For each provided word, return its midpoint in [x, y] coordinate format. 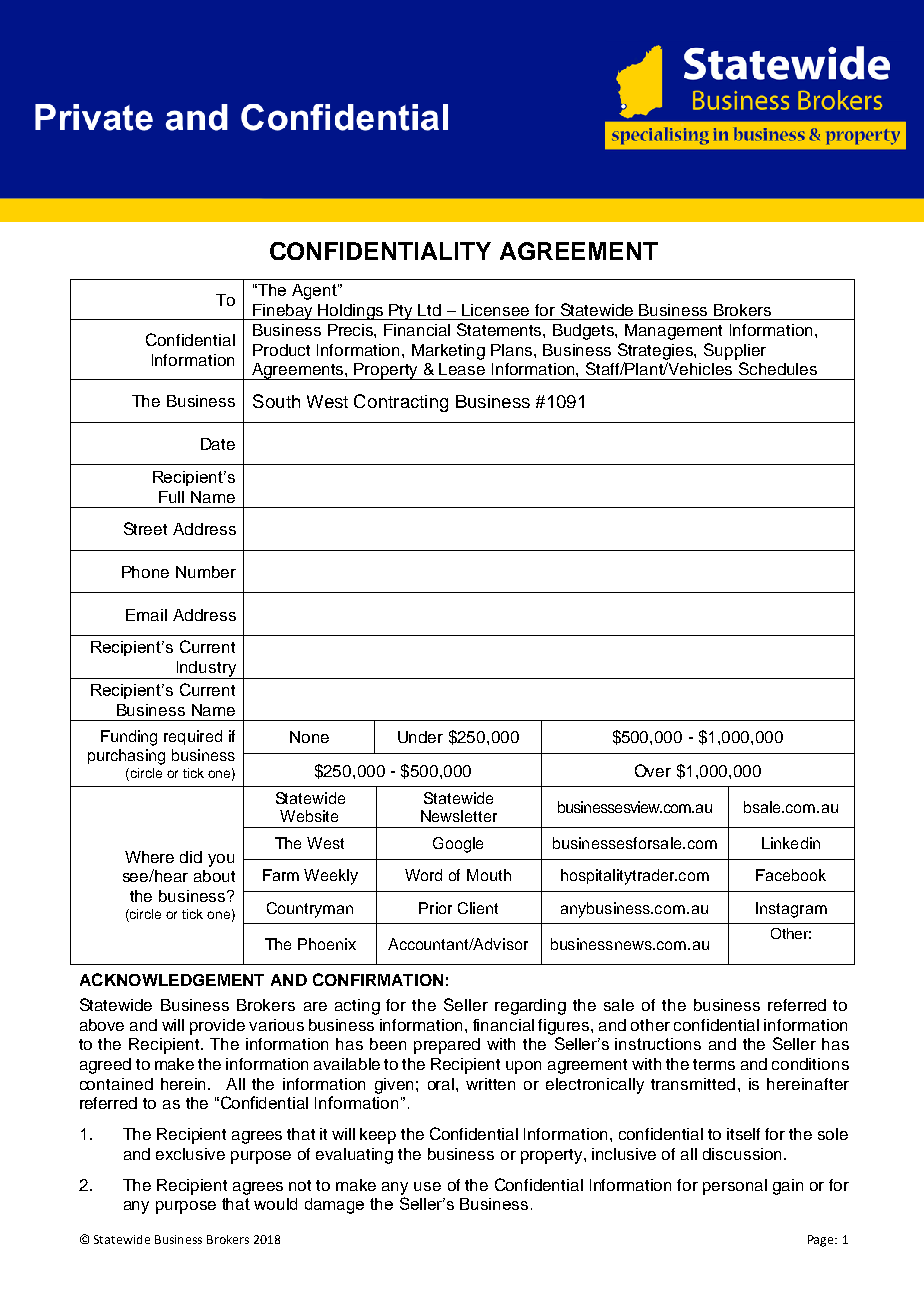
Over [653, 770]
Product [281, 350]
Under [420, 737]
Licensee [495, 310]
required [193, 737]
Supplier [735, 351]
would [275, 1204]
